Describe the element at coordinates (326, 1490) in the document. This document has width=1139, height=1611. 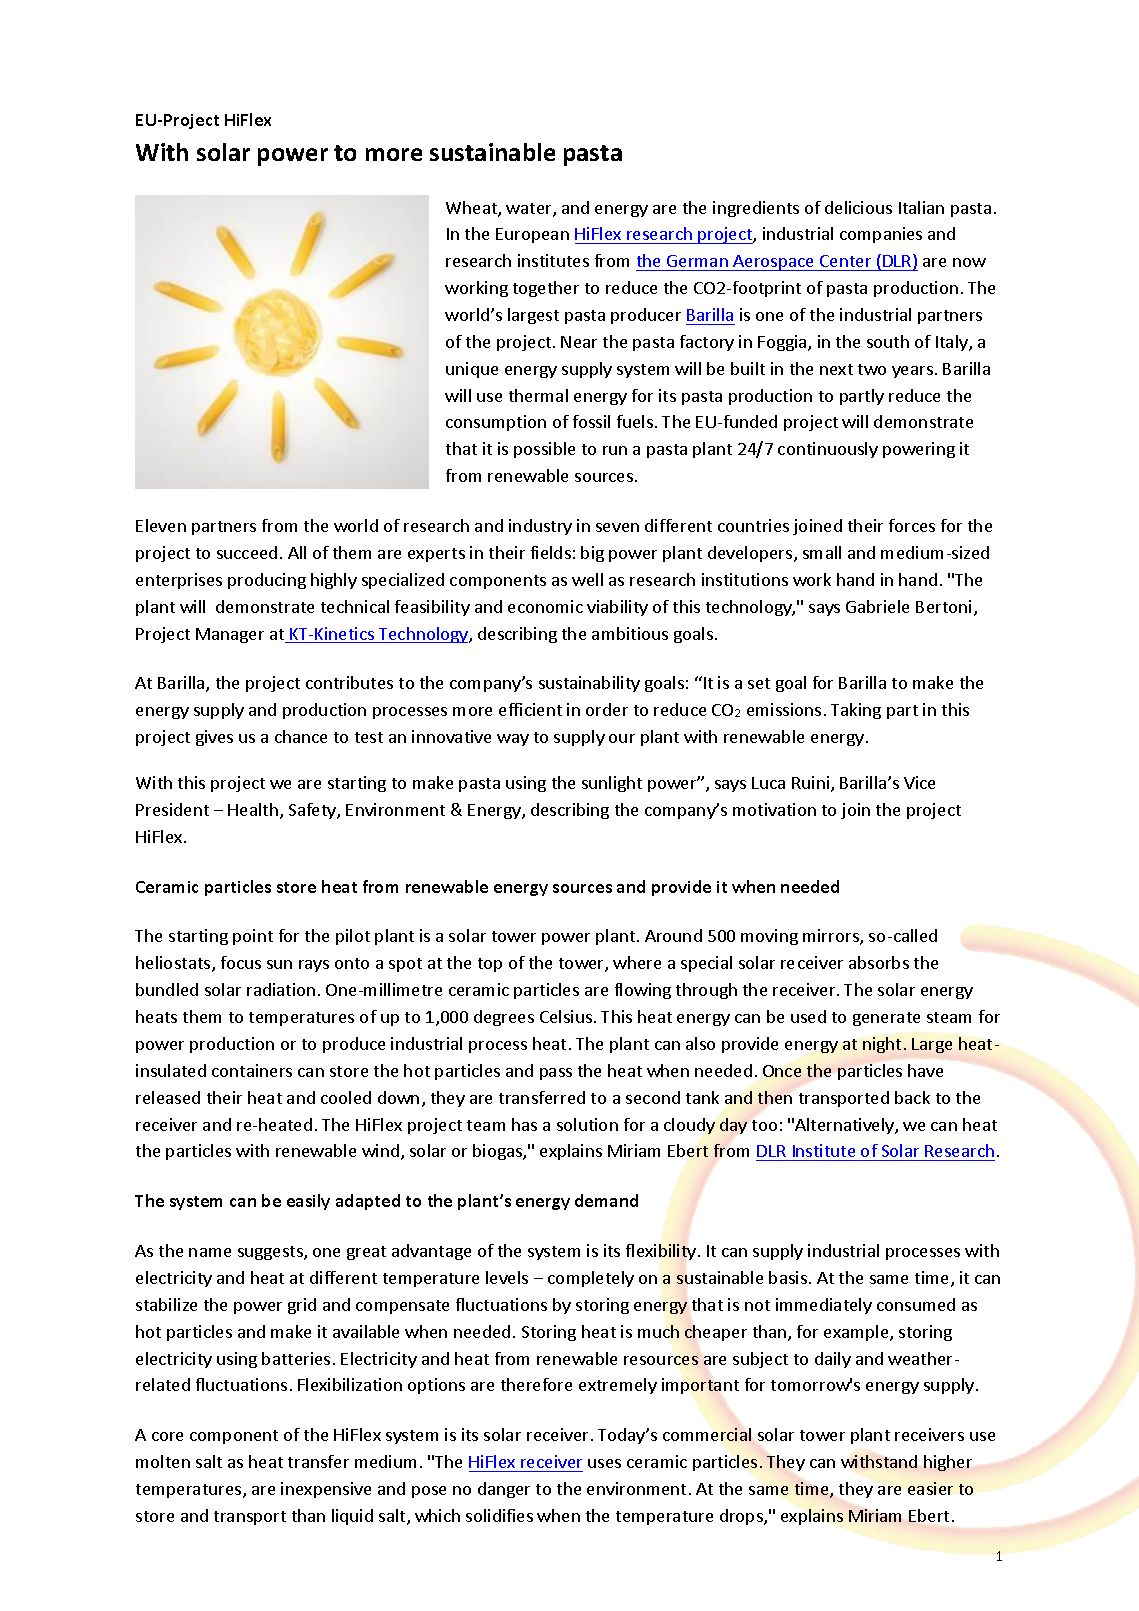
I see `inexpensive` at that location.
